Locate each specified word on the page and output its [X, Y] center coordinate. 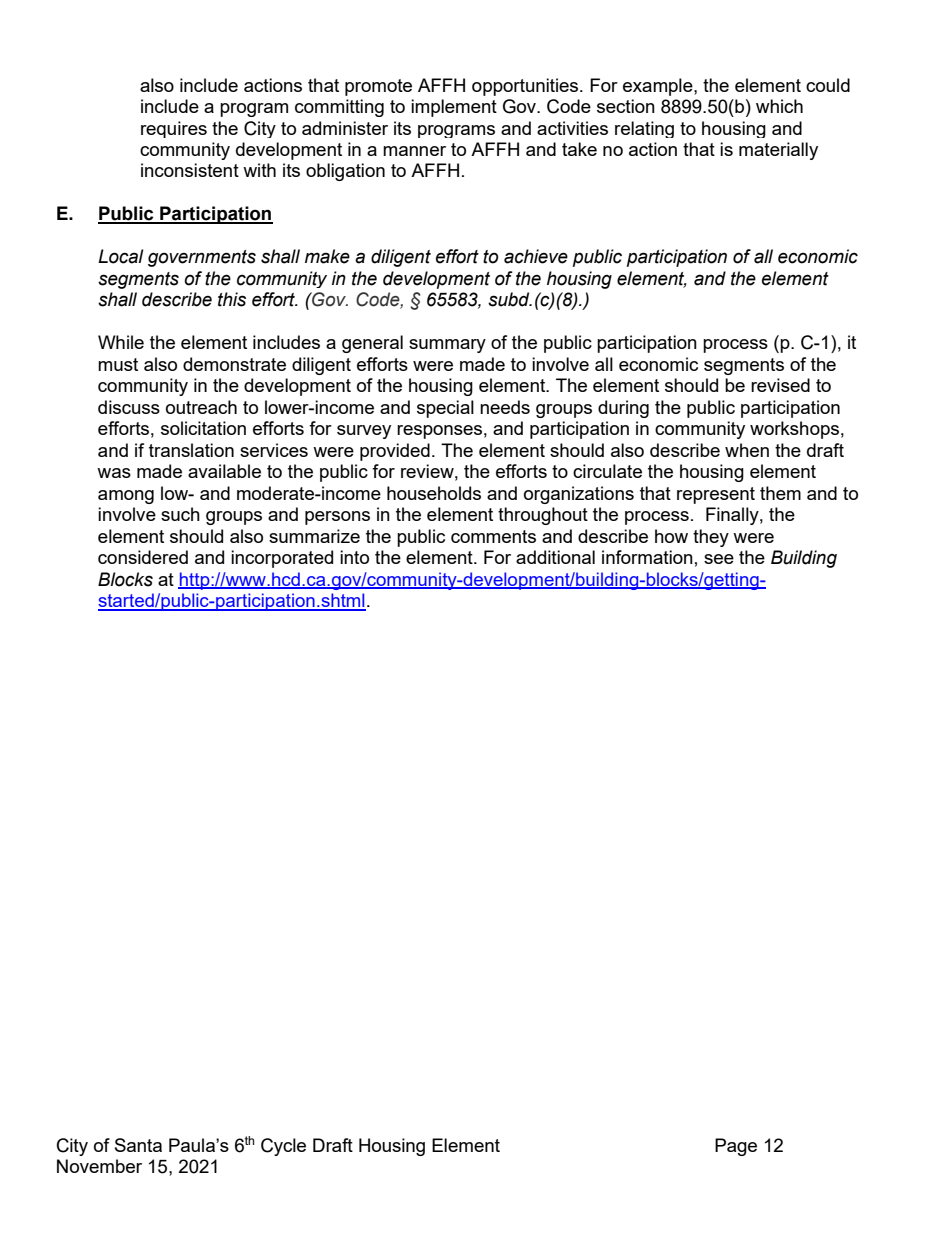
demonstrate [234, 364]
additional [555, 557]
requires [174, 129]
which [779, 106]
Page [736, 1147]
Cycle [283, 1147]
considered [143, 557]
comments [493, 536]
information [647, 557]
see [719, 559]
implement [454, 108]
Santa [138, 1145]
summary [447, 346]
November [99, 1166]
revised [780, 385]
